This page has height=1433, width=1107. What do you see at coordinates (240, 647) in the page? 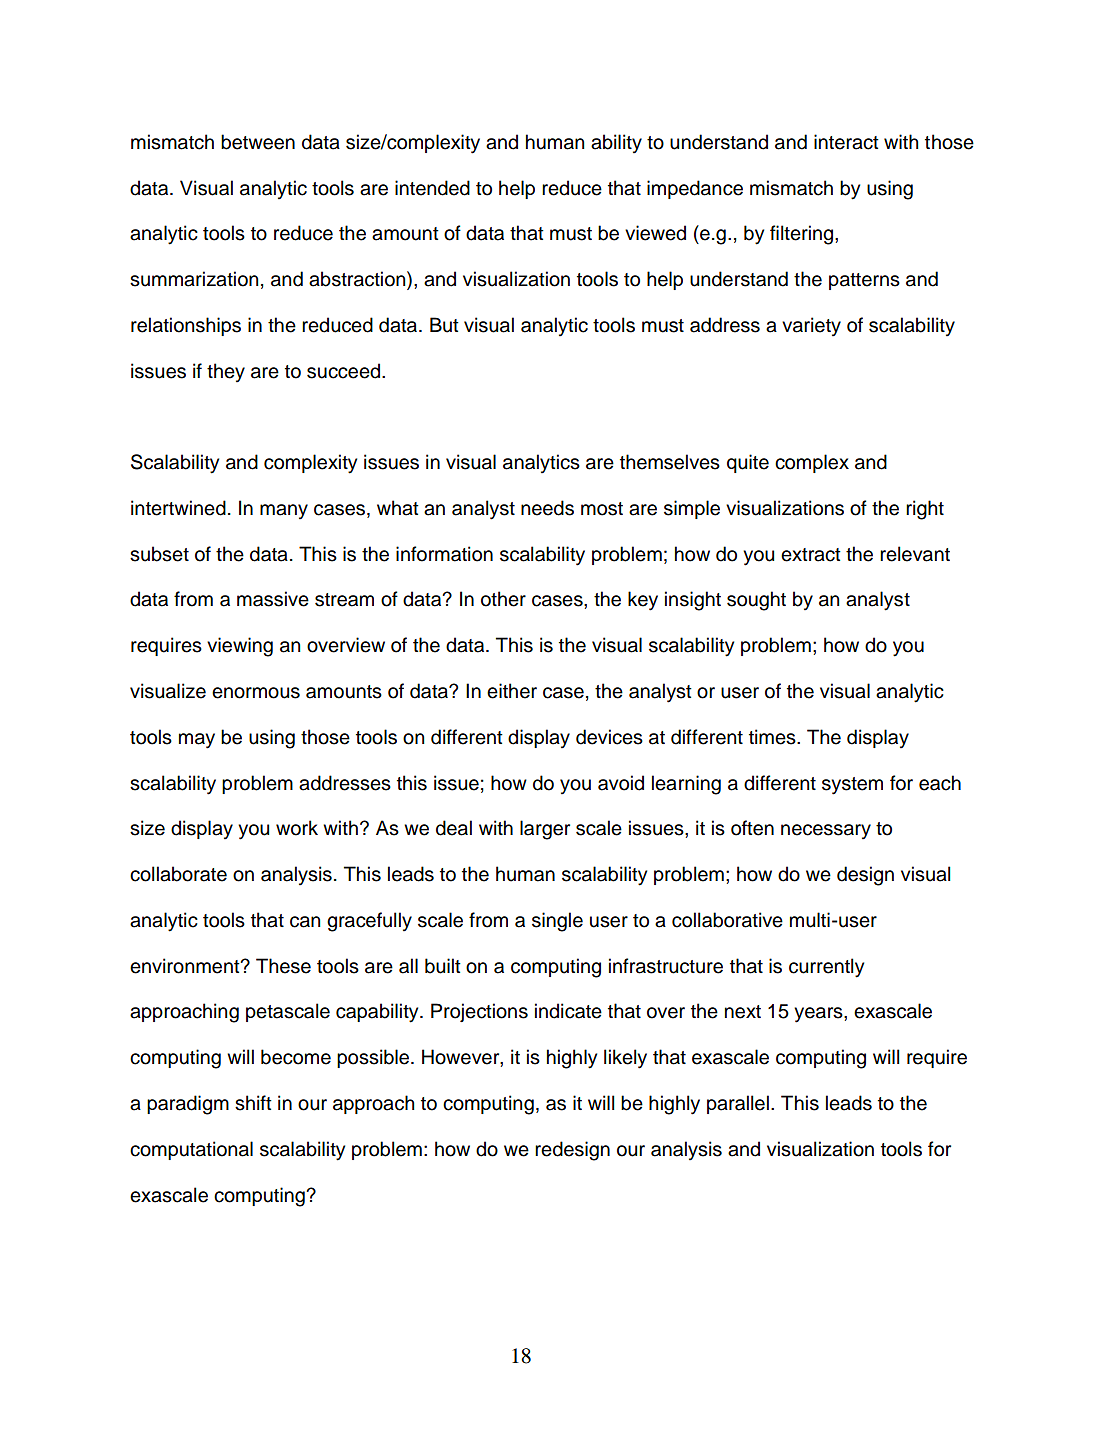
I see `viewing` at bounding box center [240, 647].
